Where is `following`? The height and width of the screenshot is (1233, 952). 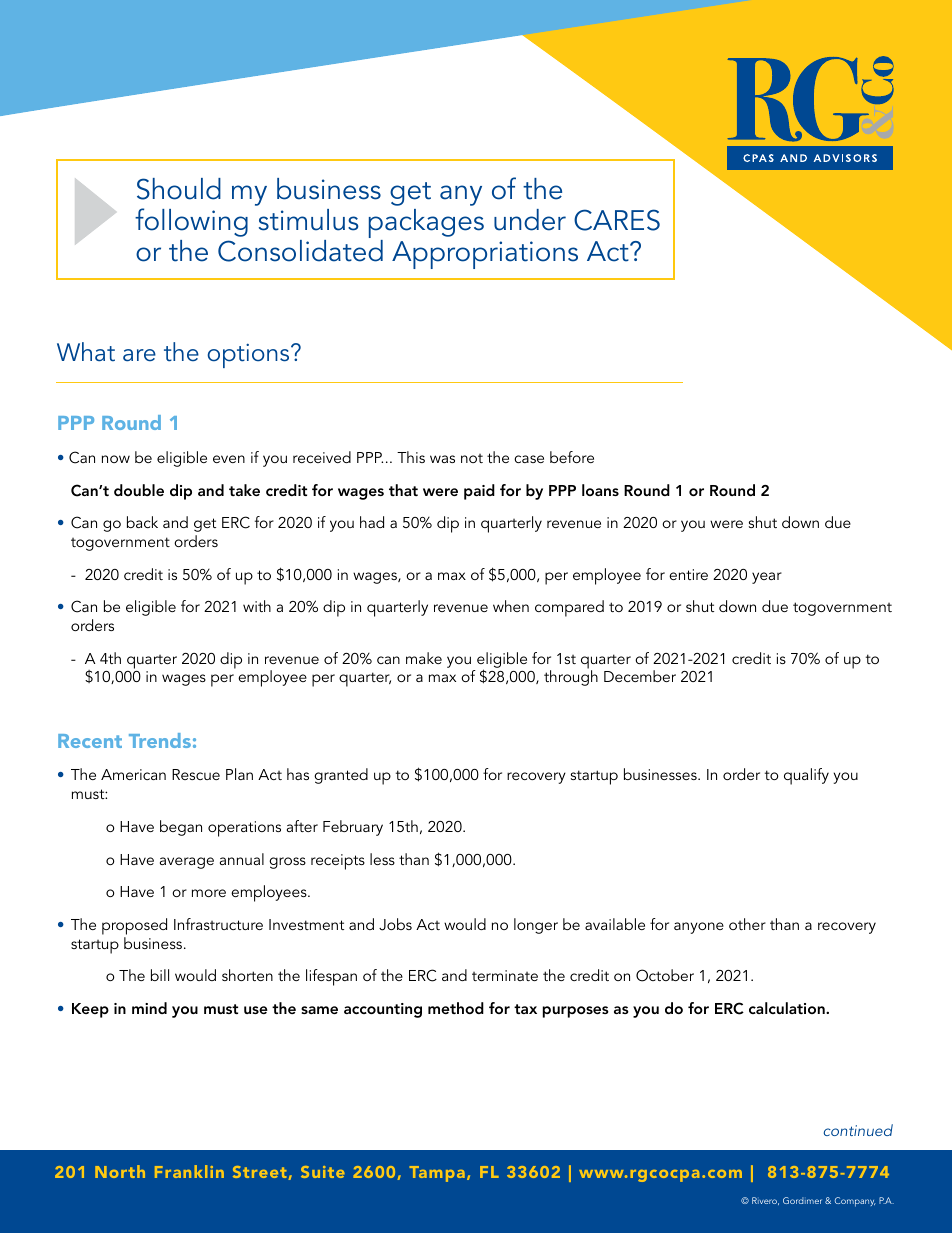
following is located at coordinates (191, 222).
